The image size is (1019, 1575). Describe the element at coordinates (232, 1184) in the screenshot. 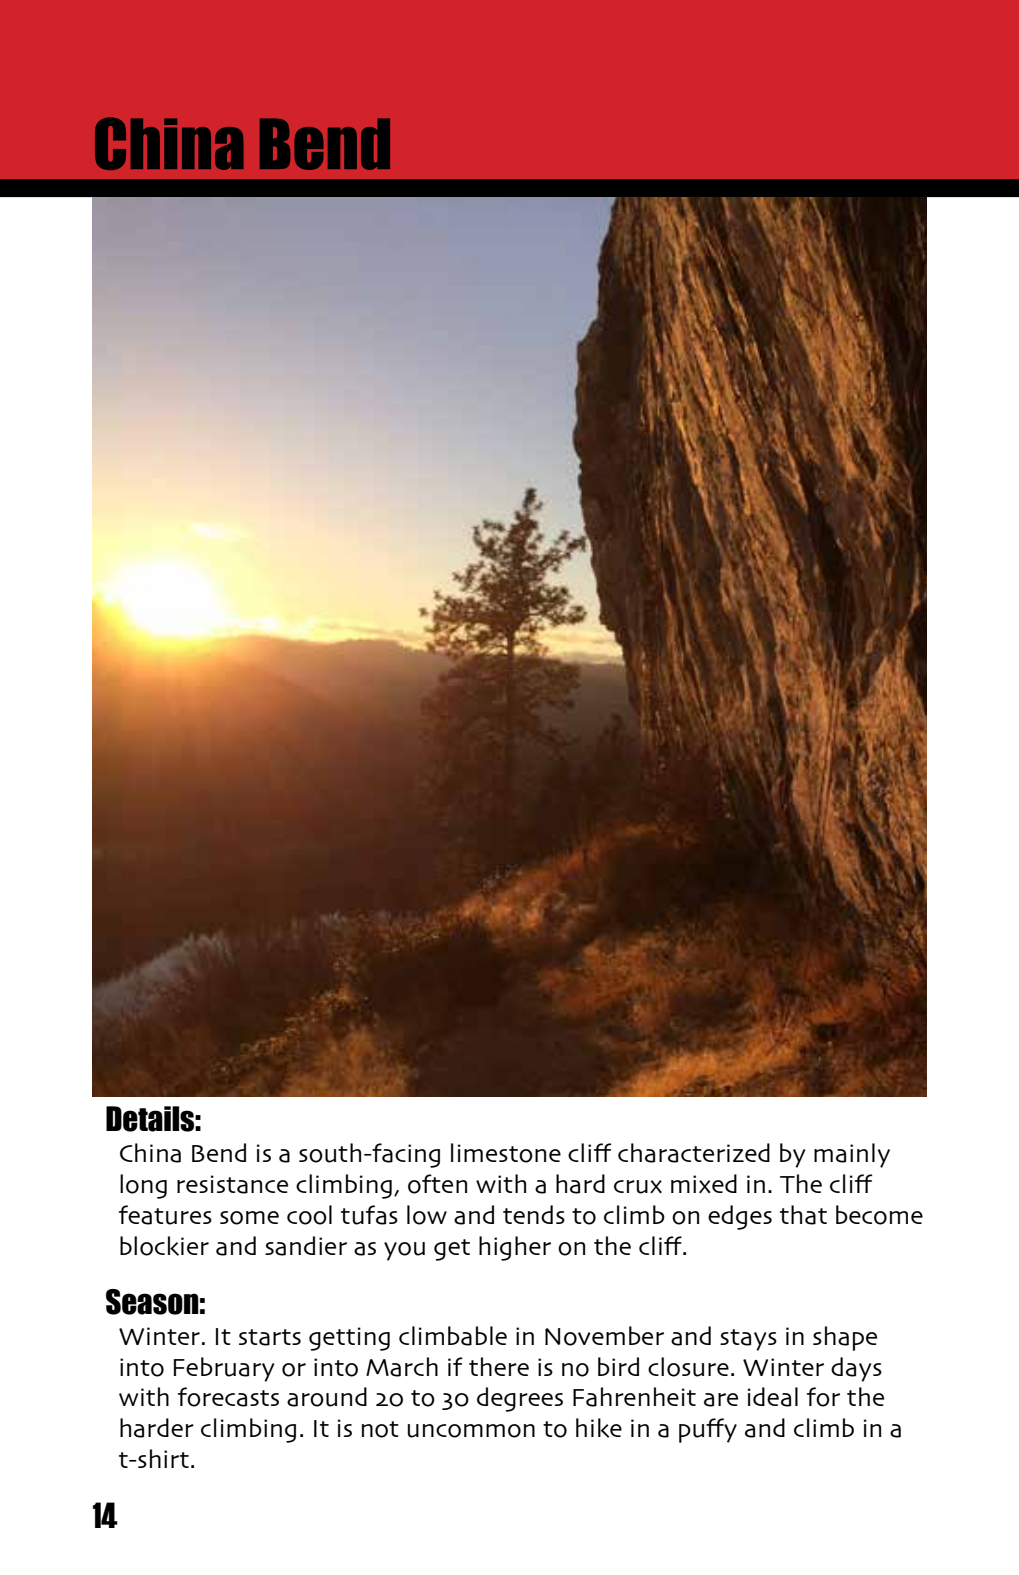

I see `resistance` at that location.
